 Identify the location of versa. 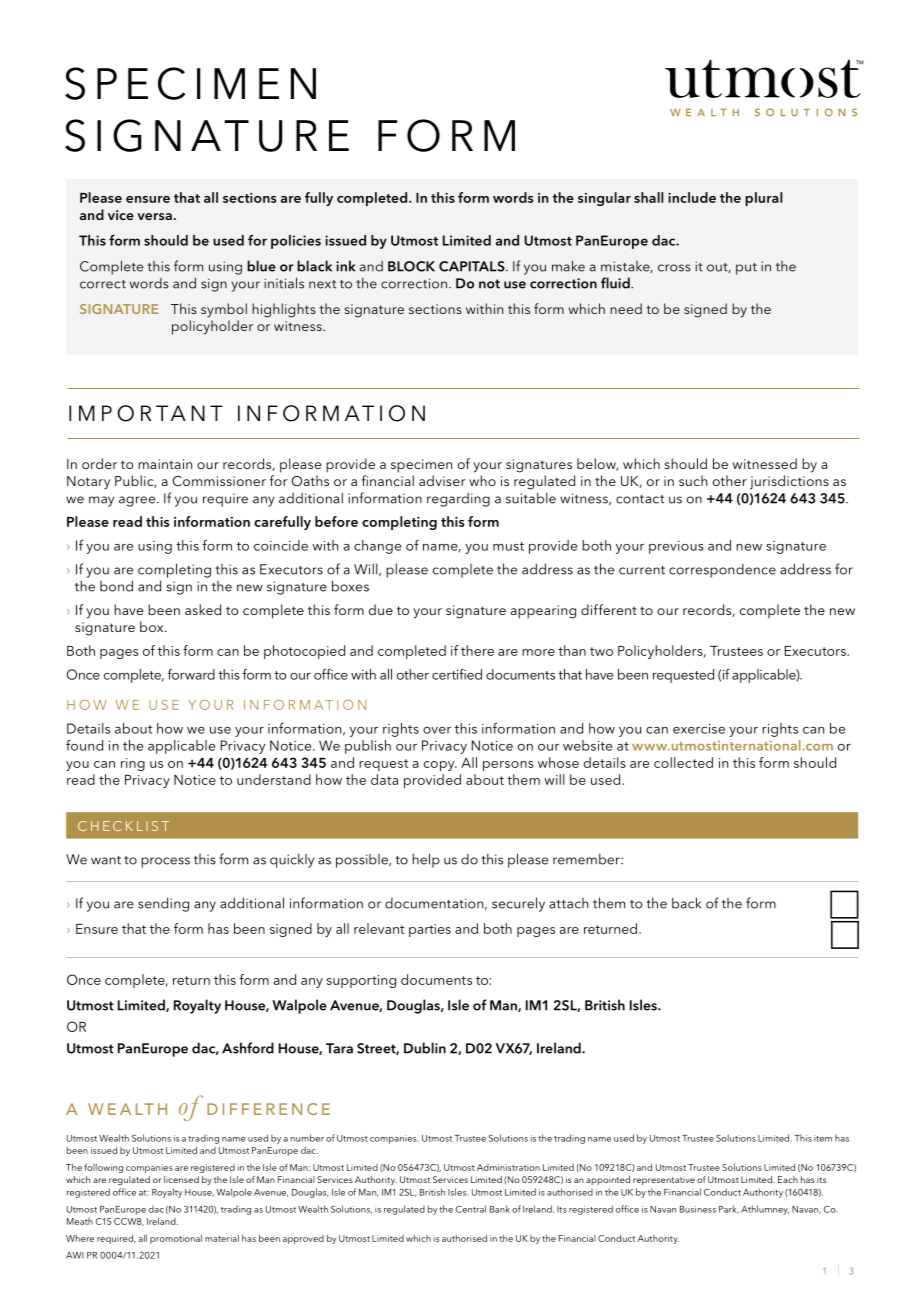
(154, 216).
